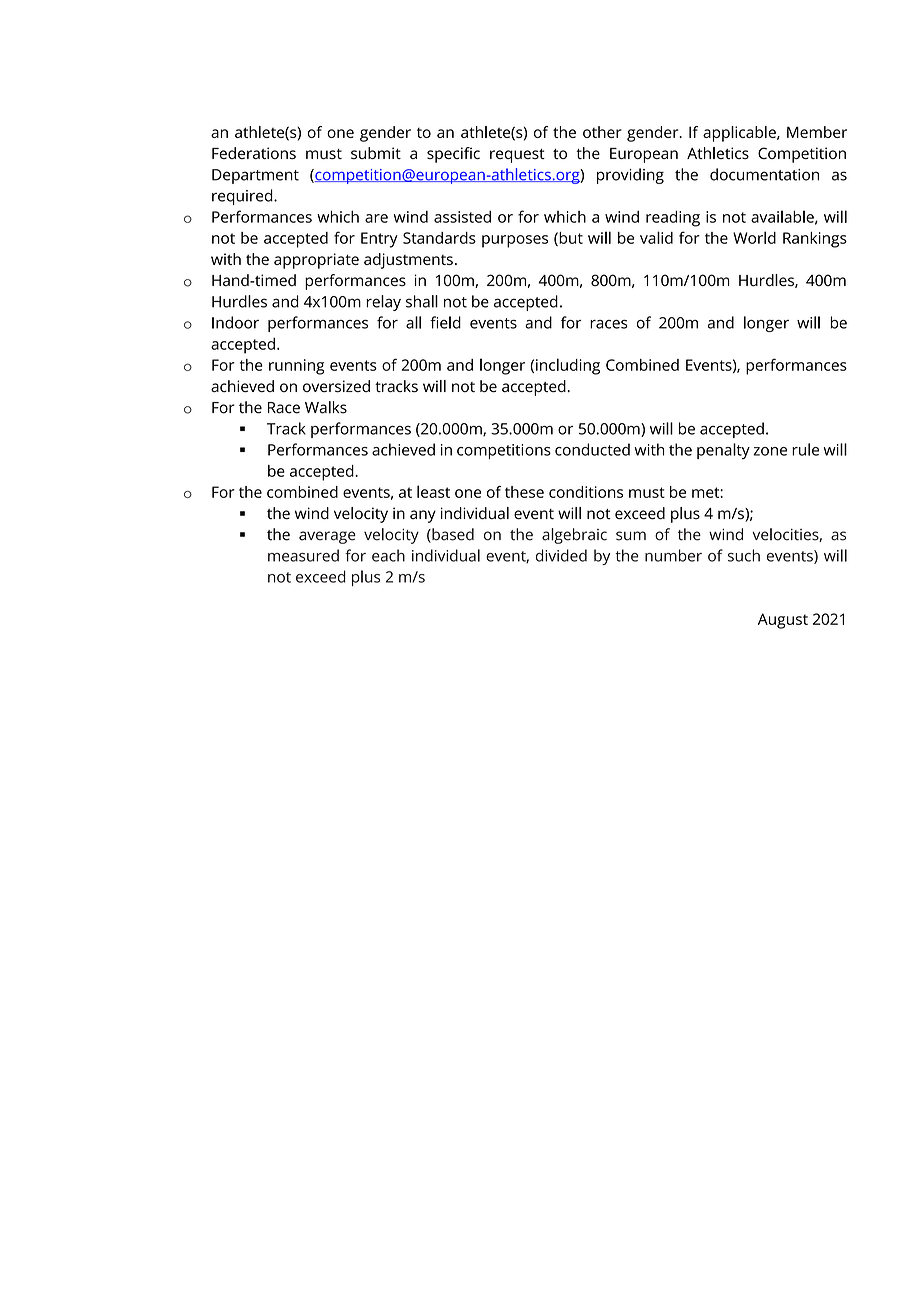  What do you see at coordinates (740, 134) in the image?
I see `applicable` at bounding box center [740, 134].
